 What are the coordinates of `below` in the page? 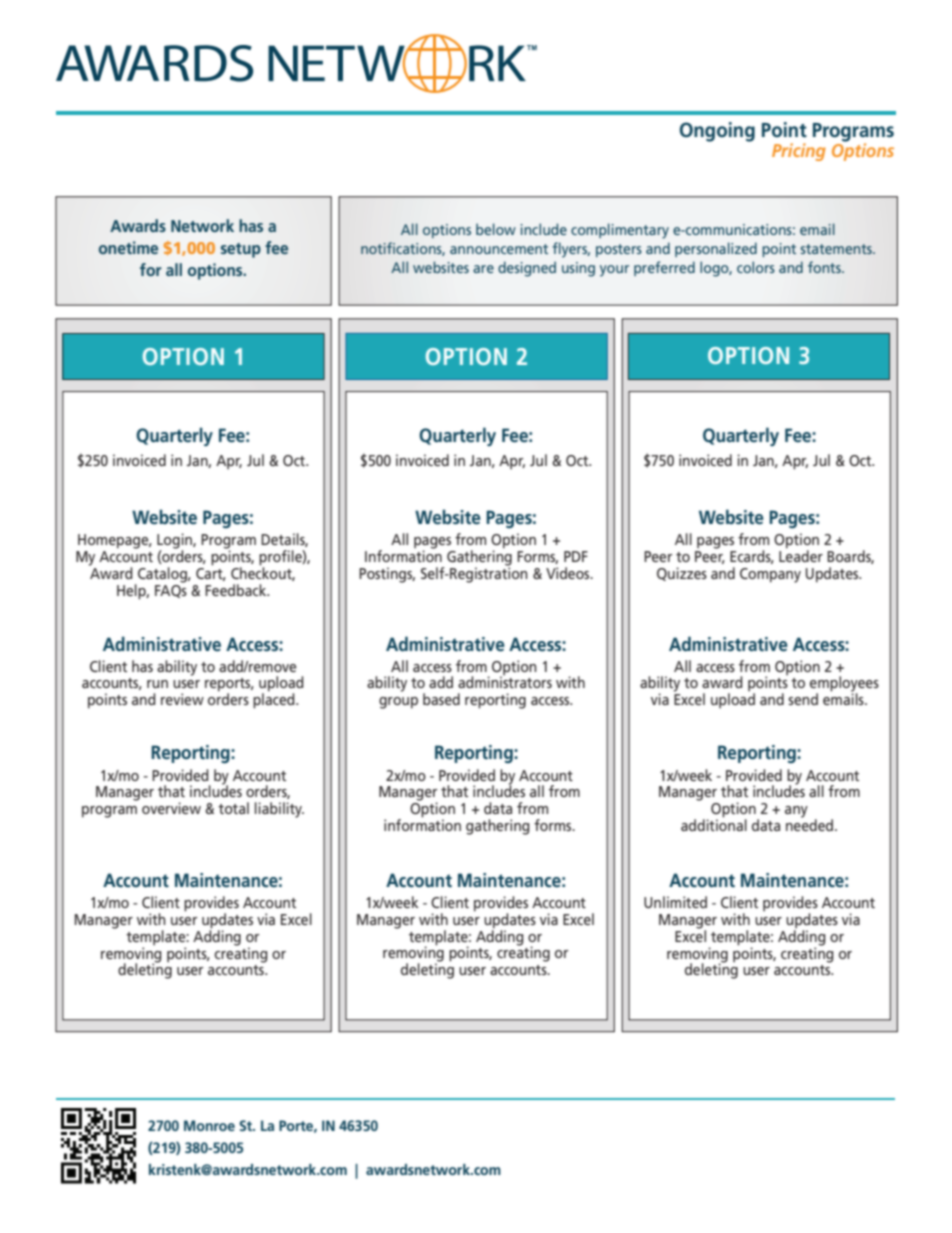 It's located at (496, 229).
